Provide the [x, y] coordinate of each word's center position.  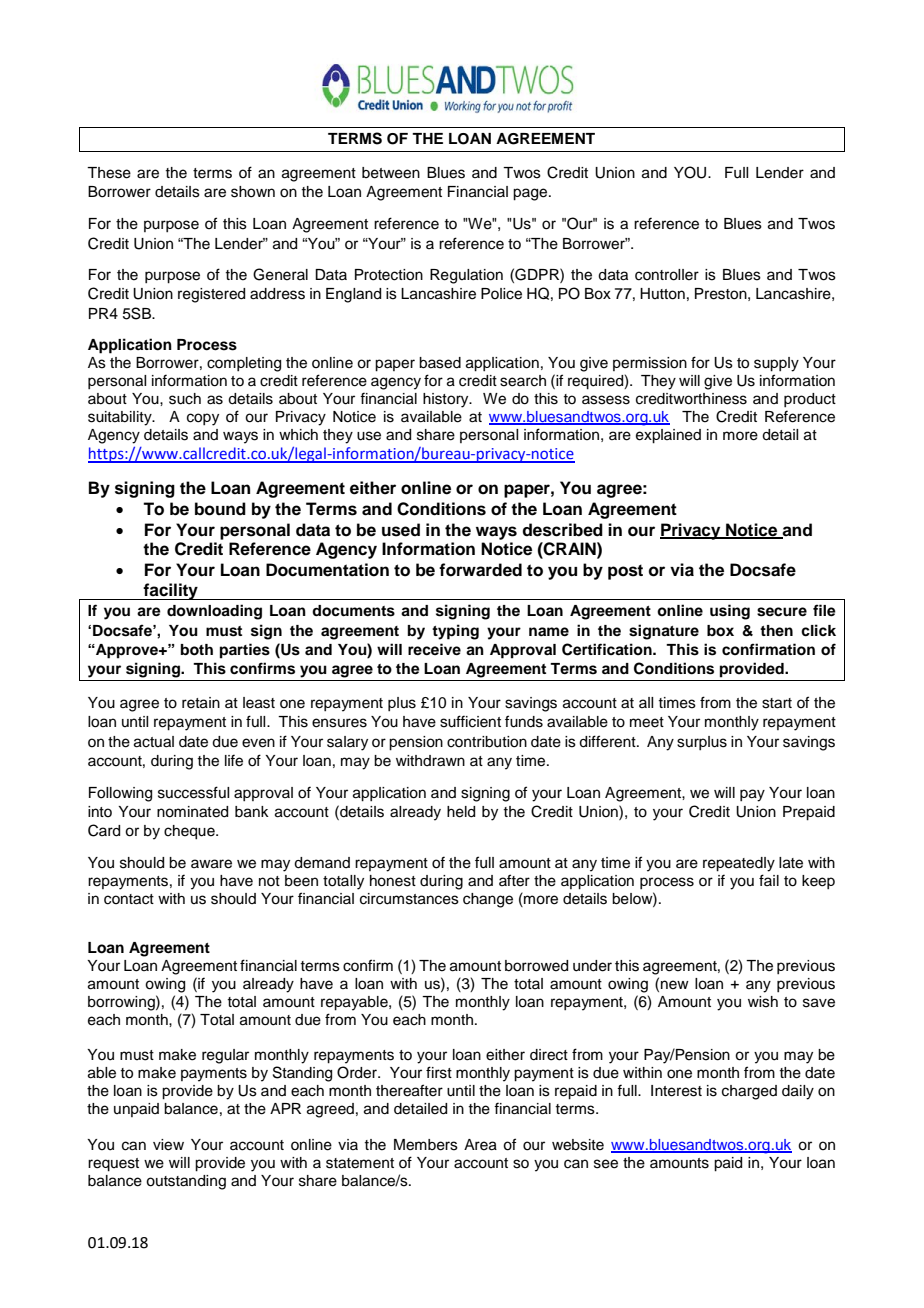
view [168, 1145]
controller [667, 275]
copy [203, 419]
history [447, 400]
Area [480, 1145]
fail [769, 880]
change [488, 900]
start [777, 703]
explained [668, 436]
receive [434, 649]
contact [129, 899]
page [531, 194]
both [197, 650]
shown [253, 192]
